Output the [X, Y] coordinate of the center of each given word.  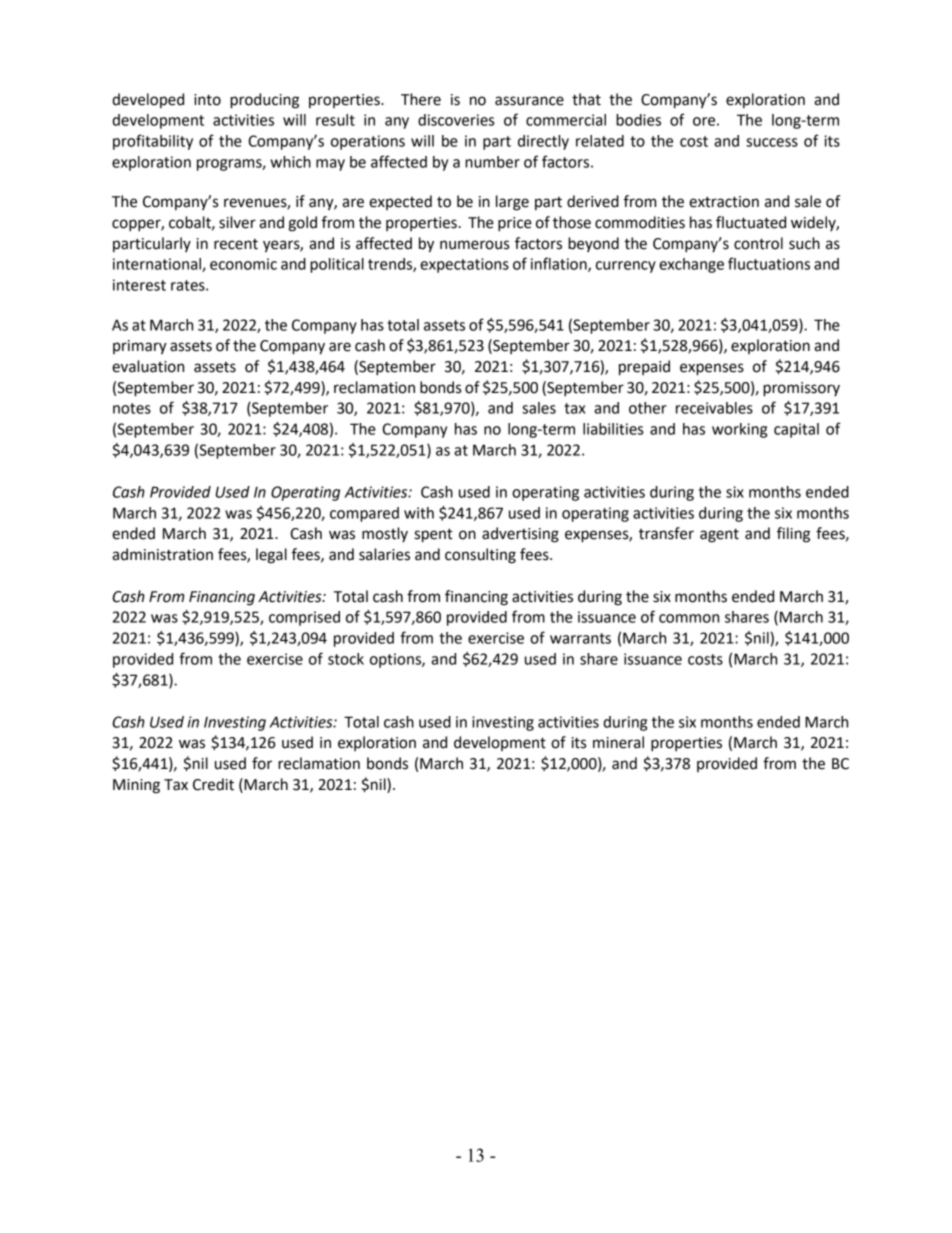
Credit [213, 784]
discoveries [456, 120]
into [207, 100]
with [419, 513]
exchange [691, 265]
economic [243, 264]
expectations [464, 265]
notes [132, 408]
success [772, 142]
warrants [580, 638]
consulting [480, 556]
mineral [618, 742]
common [689, 618]
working [739, 430]
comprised [304, 618]
